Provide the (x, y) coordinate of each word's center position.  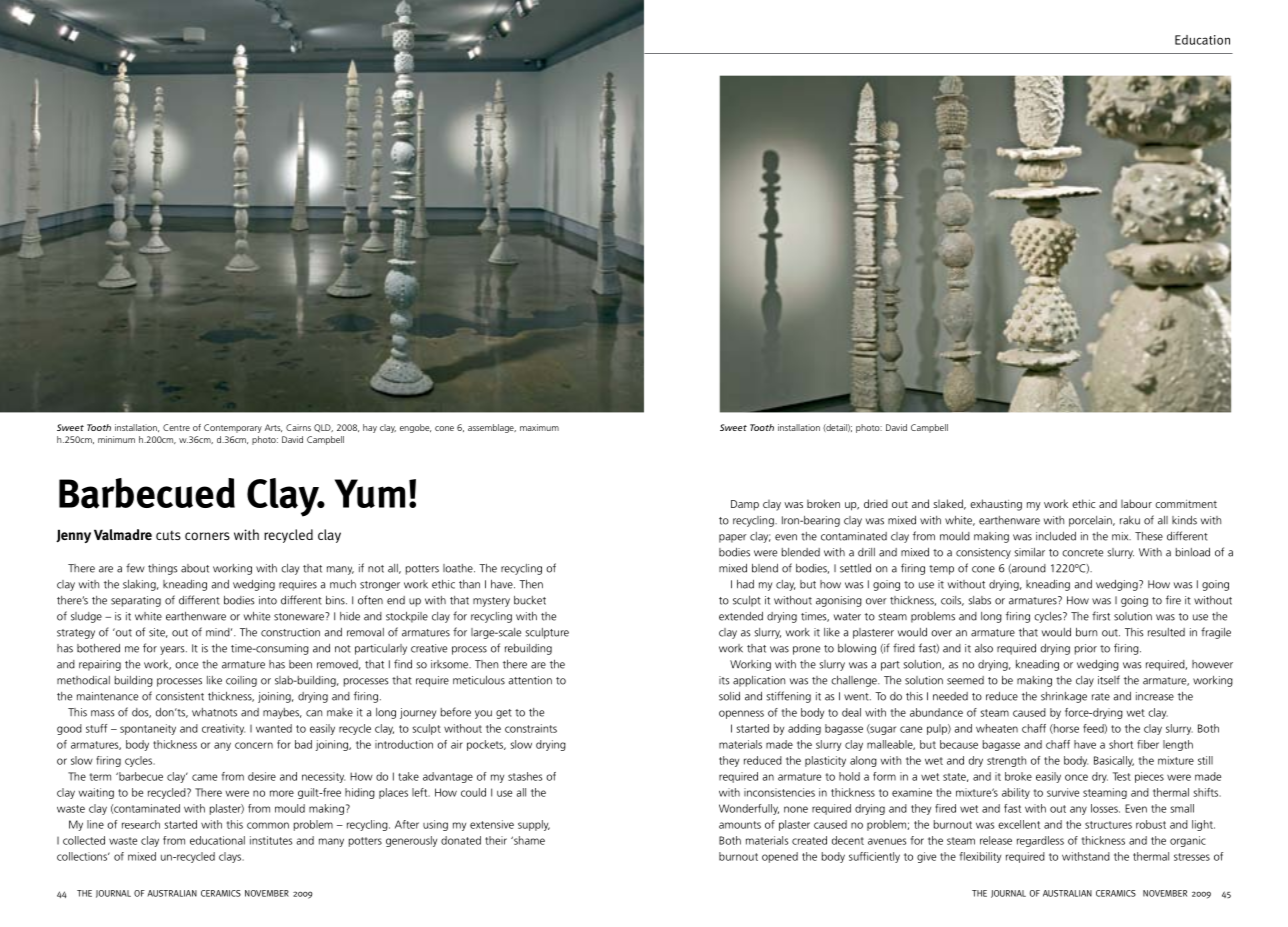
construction (290, 632)
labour (1136, 503)
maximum (539, 427)
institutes (271, 840)
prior (1086, 649)
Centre (176, 427)
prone (806, 650)
